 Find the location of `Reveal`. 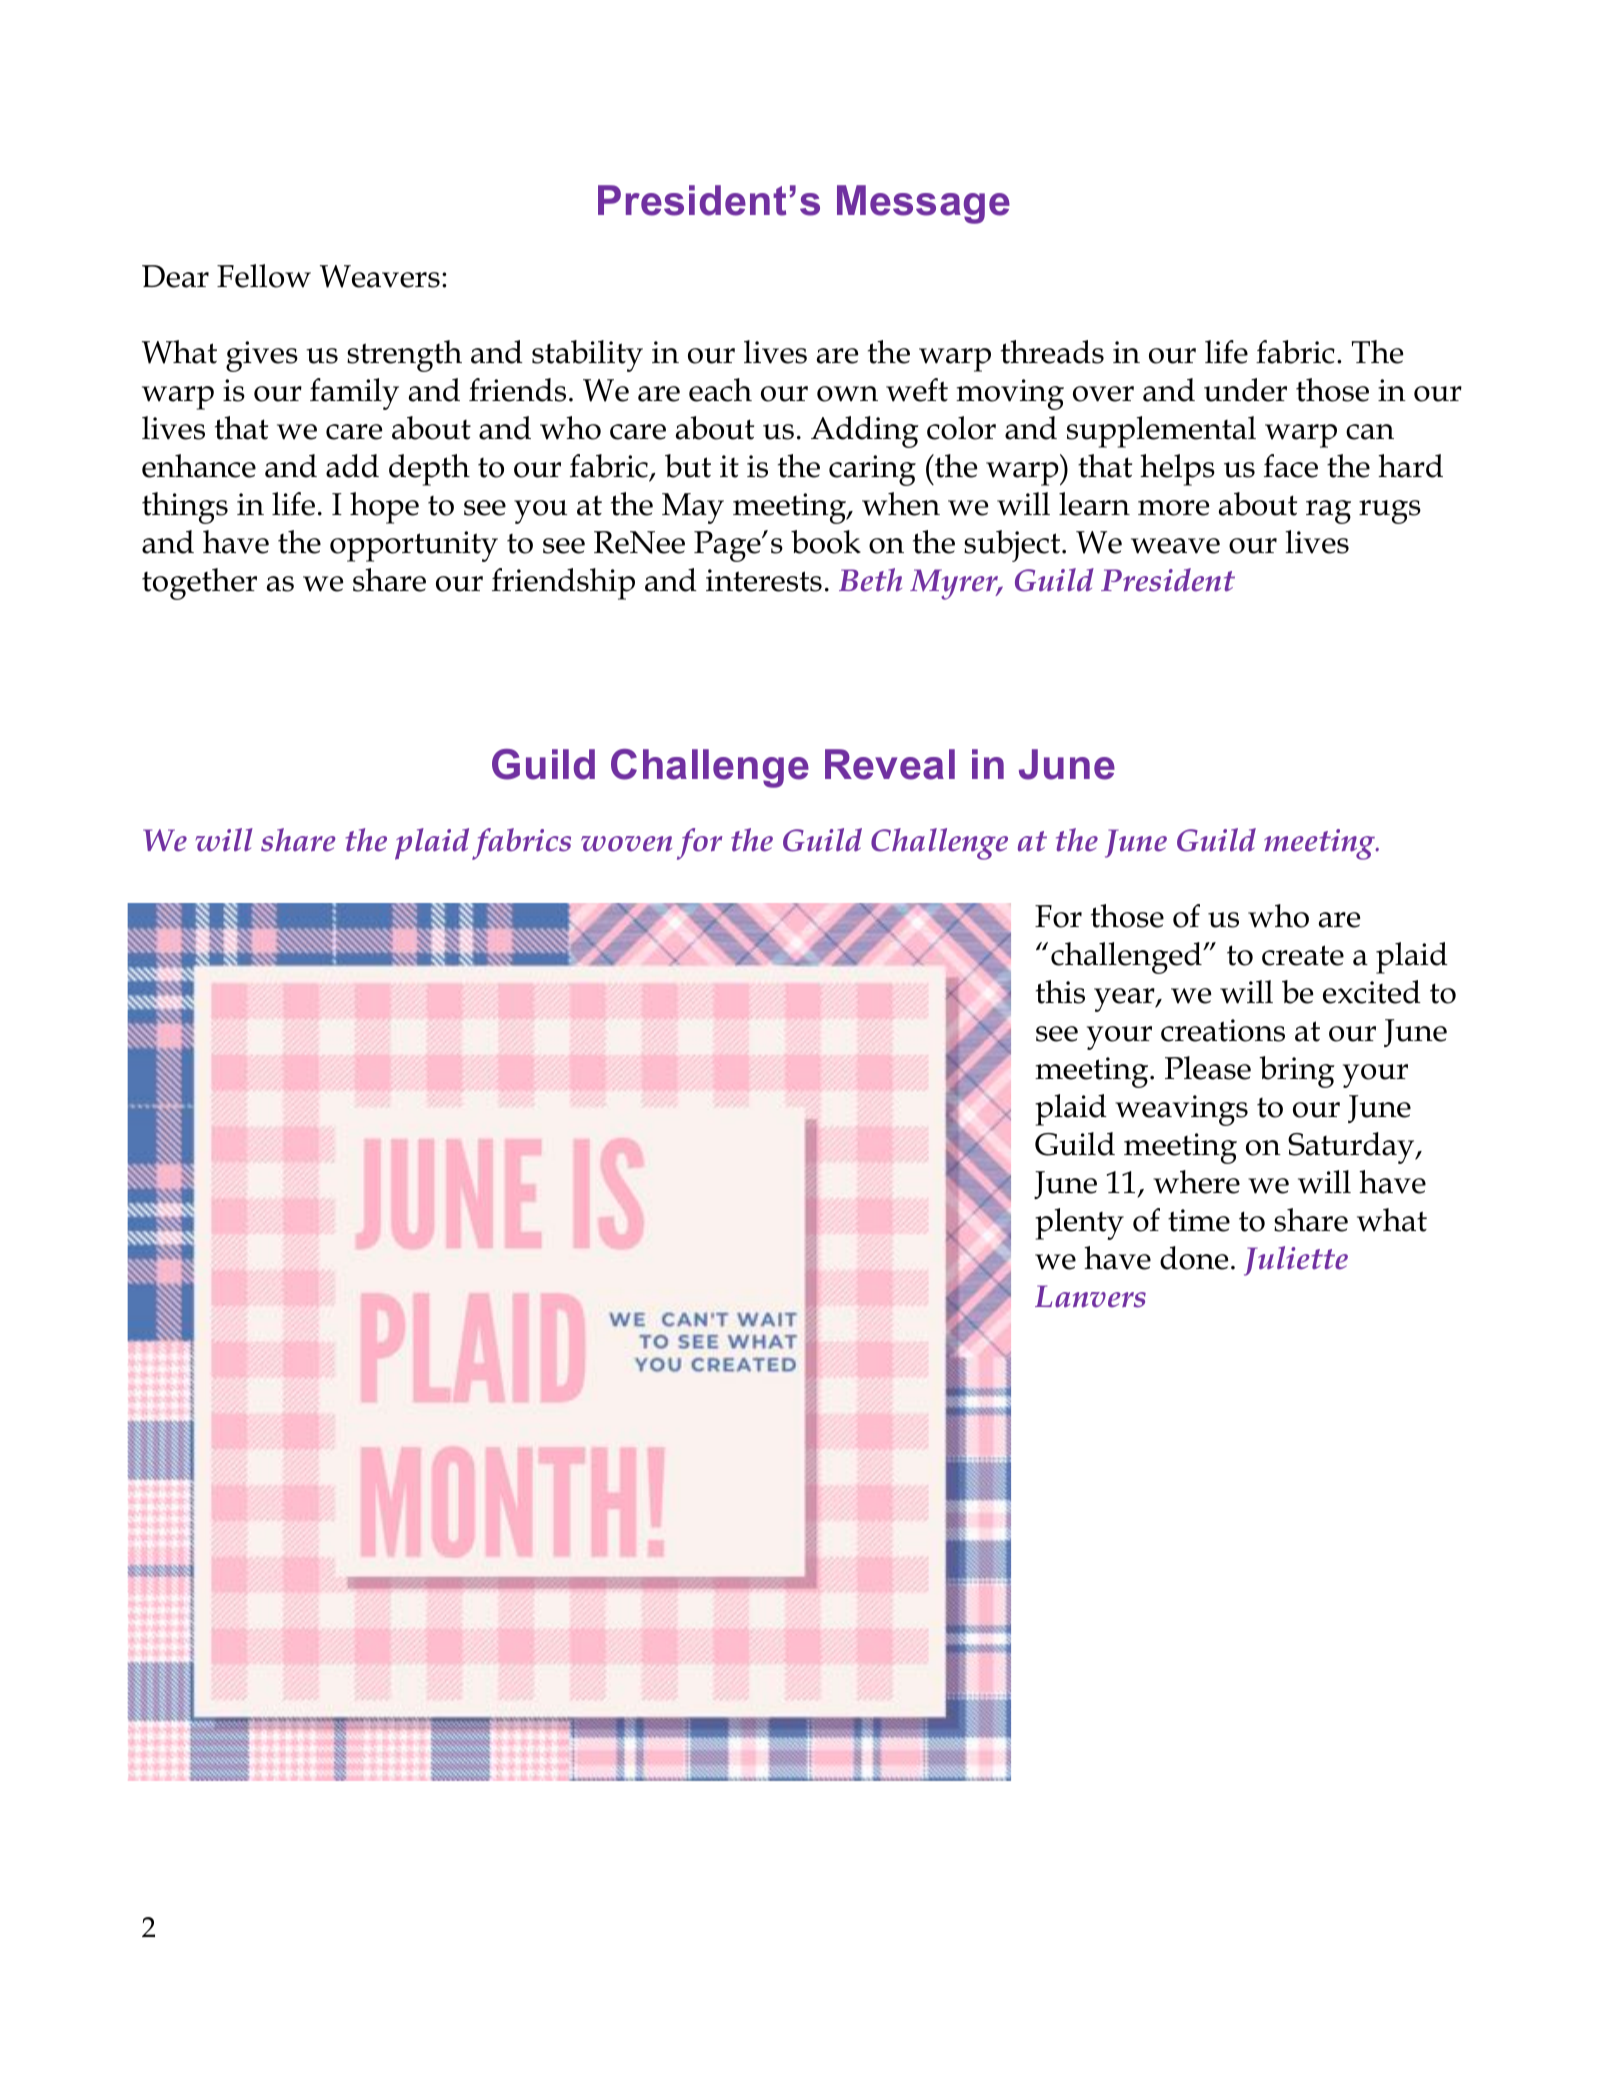

Reveal is located at coordinates (890, 764).
